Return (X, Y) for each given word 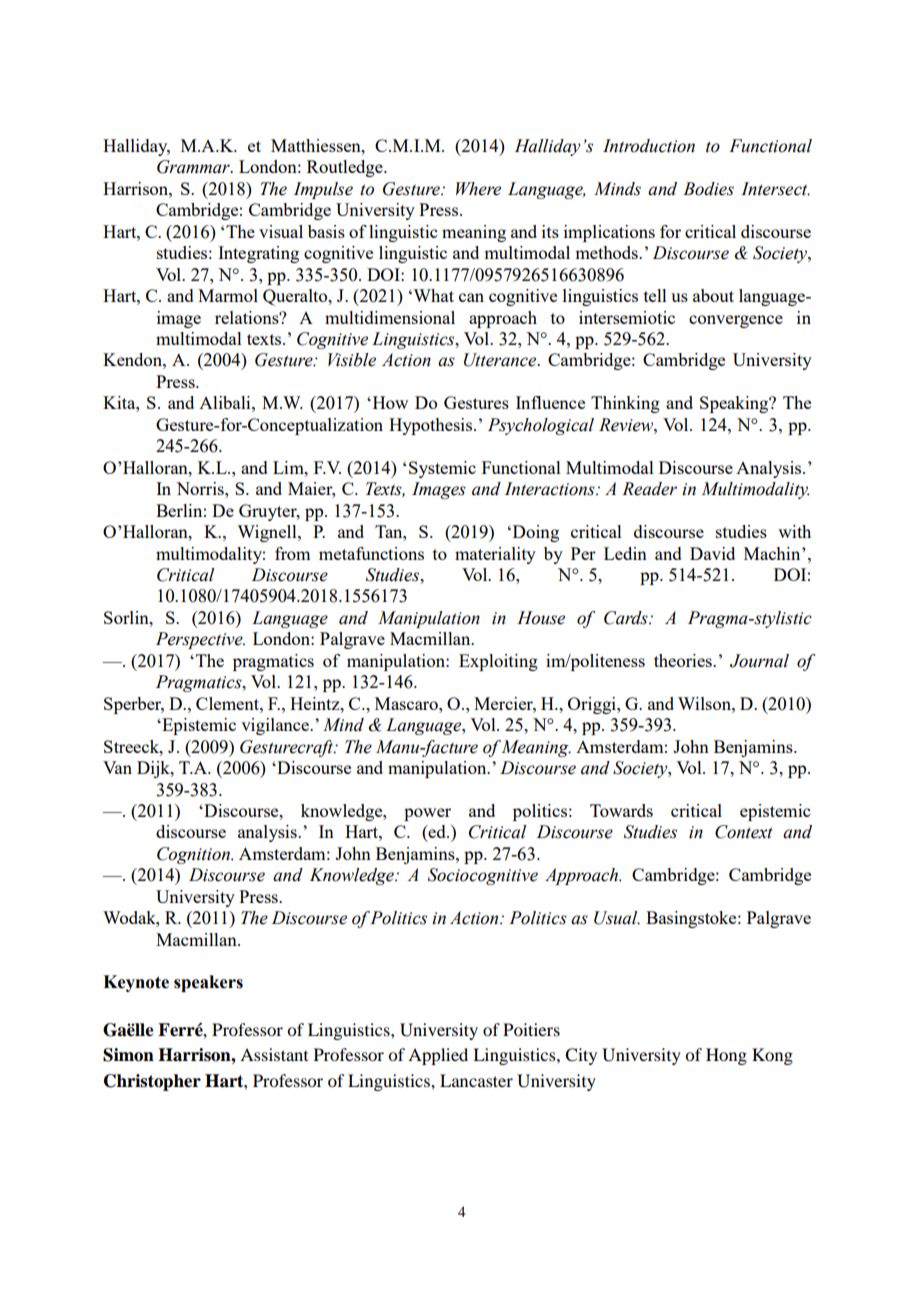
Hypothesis (432, 426)
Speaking (735, 404)
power (427, 814)
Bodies (708, 189)
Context (744, 832)
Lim (289, 467)
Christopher (152, 1082)
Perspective (200, 640)
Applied (438, 1056)
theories (684, 660)
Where (478, 189)
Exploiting (498, 662)
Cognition (194, 855)
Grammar (194, 167)
